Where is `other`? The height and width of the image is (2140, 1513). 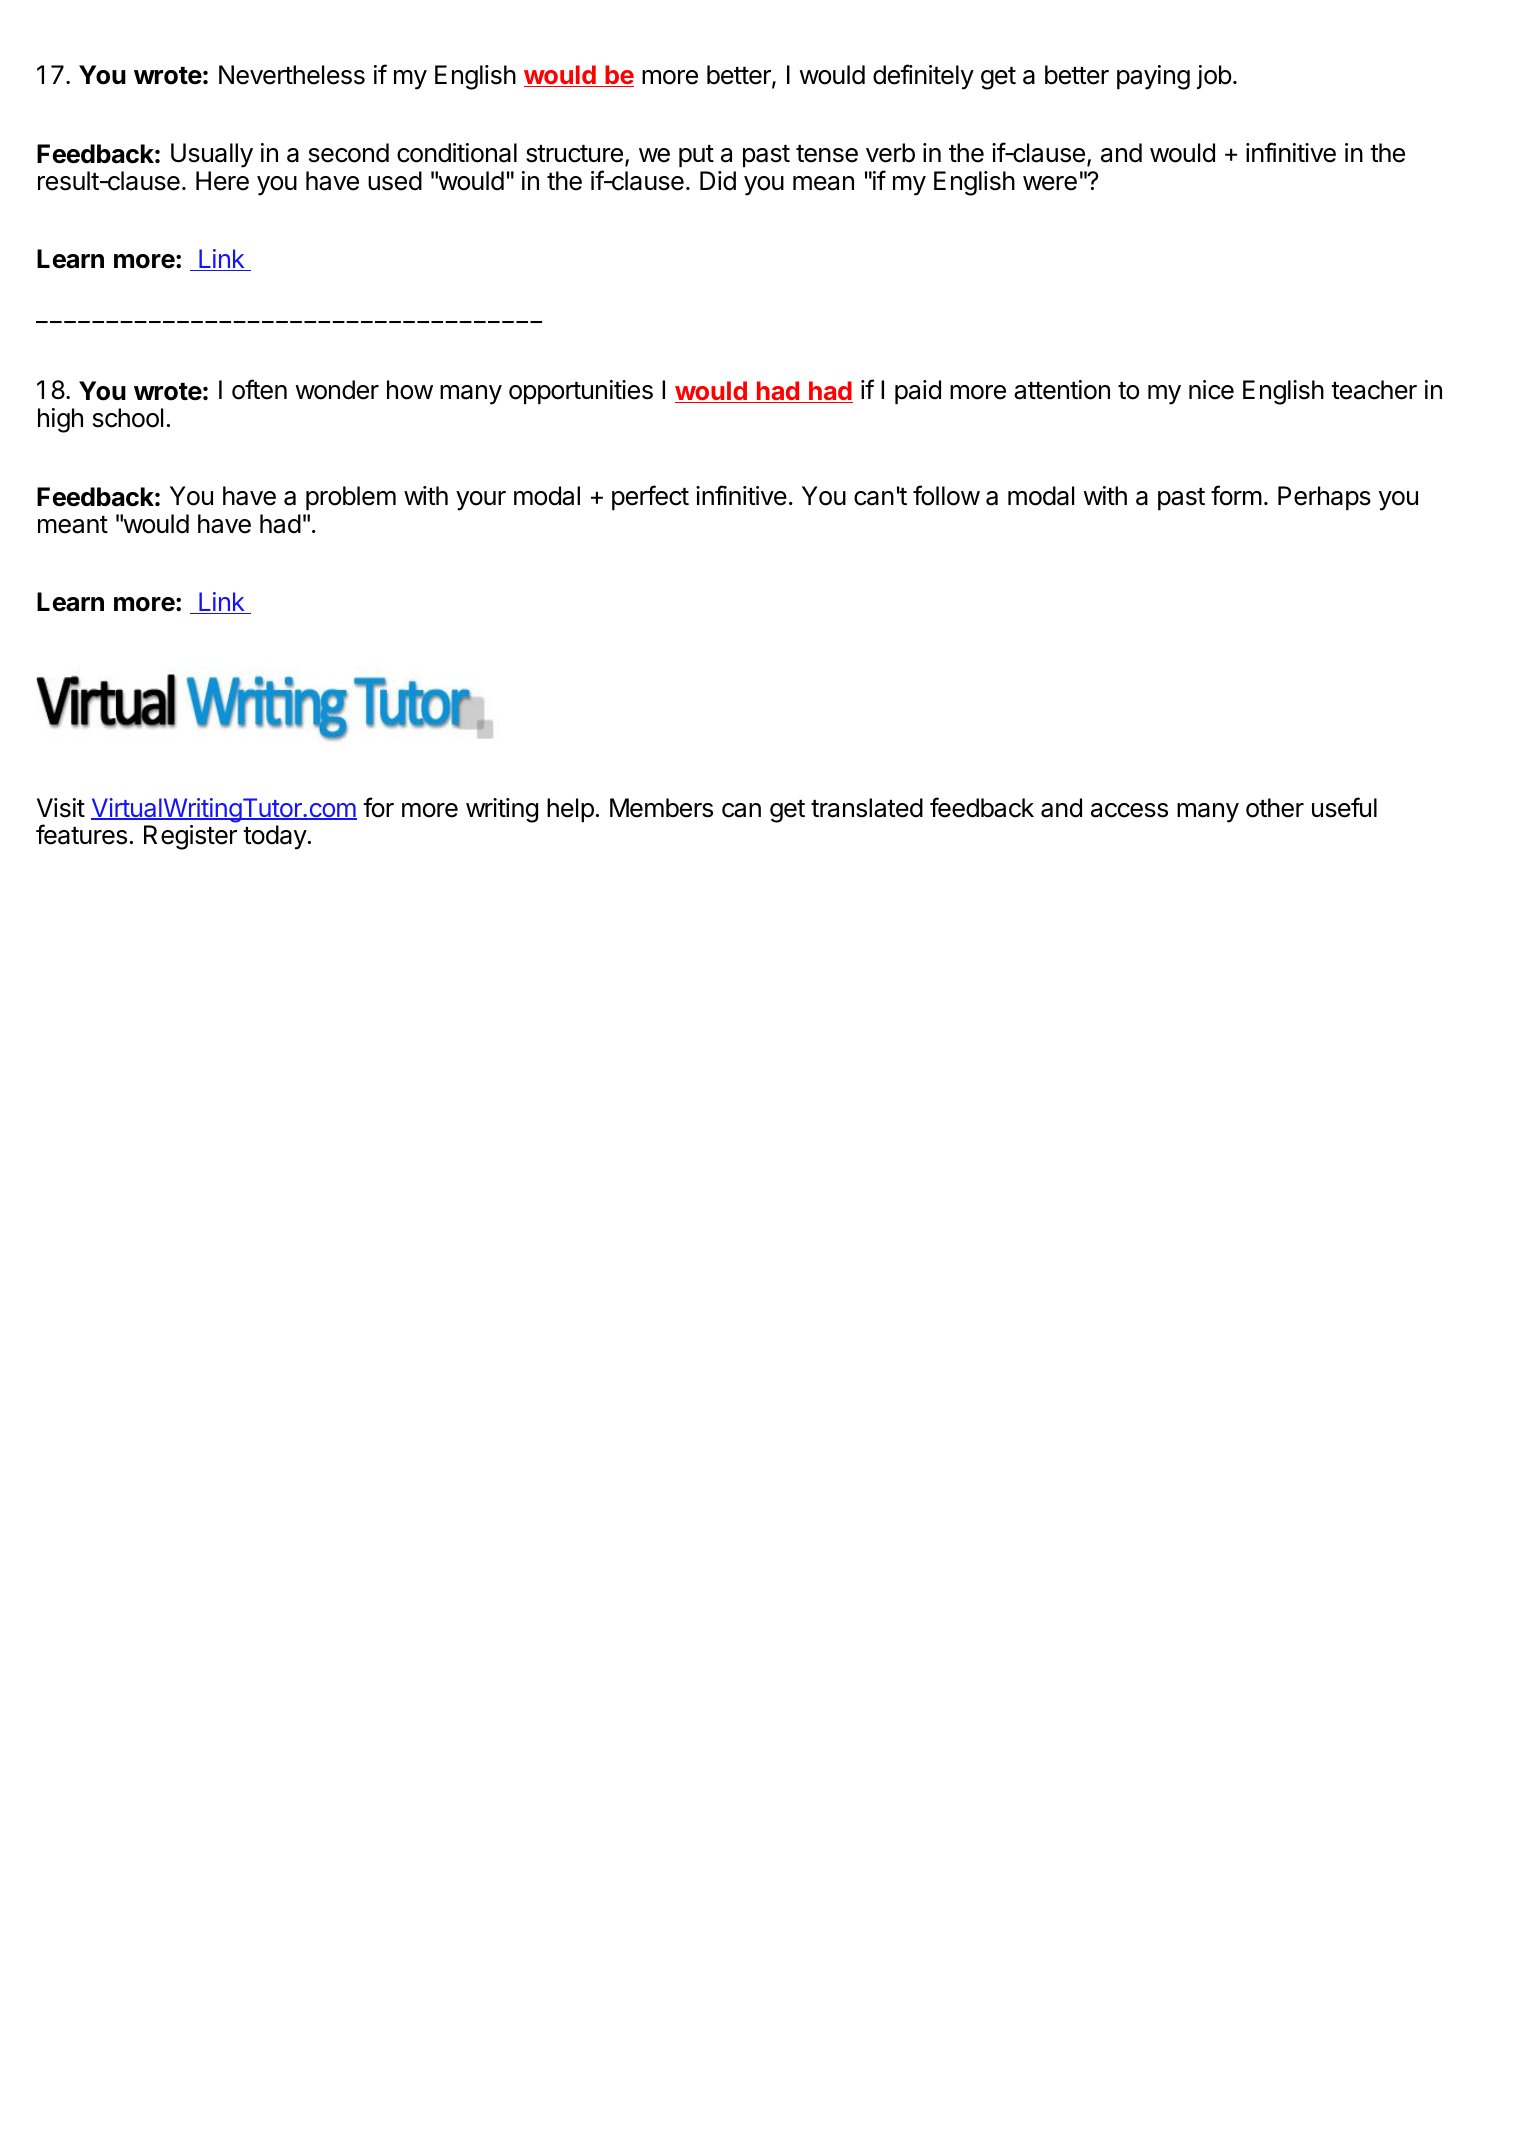 other is located at coordinates (1275, 808).
